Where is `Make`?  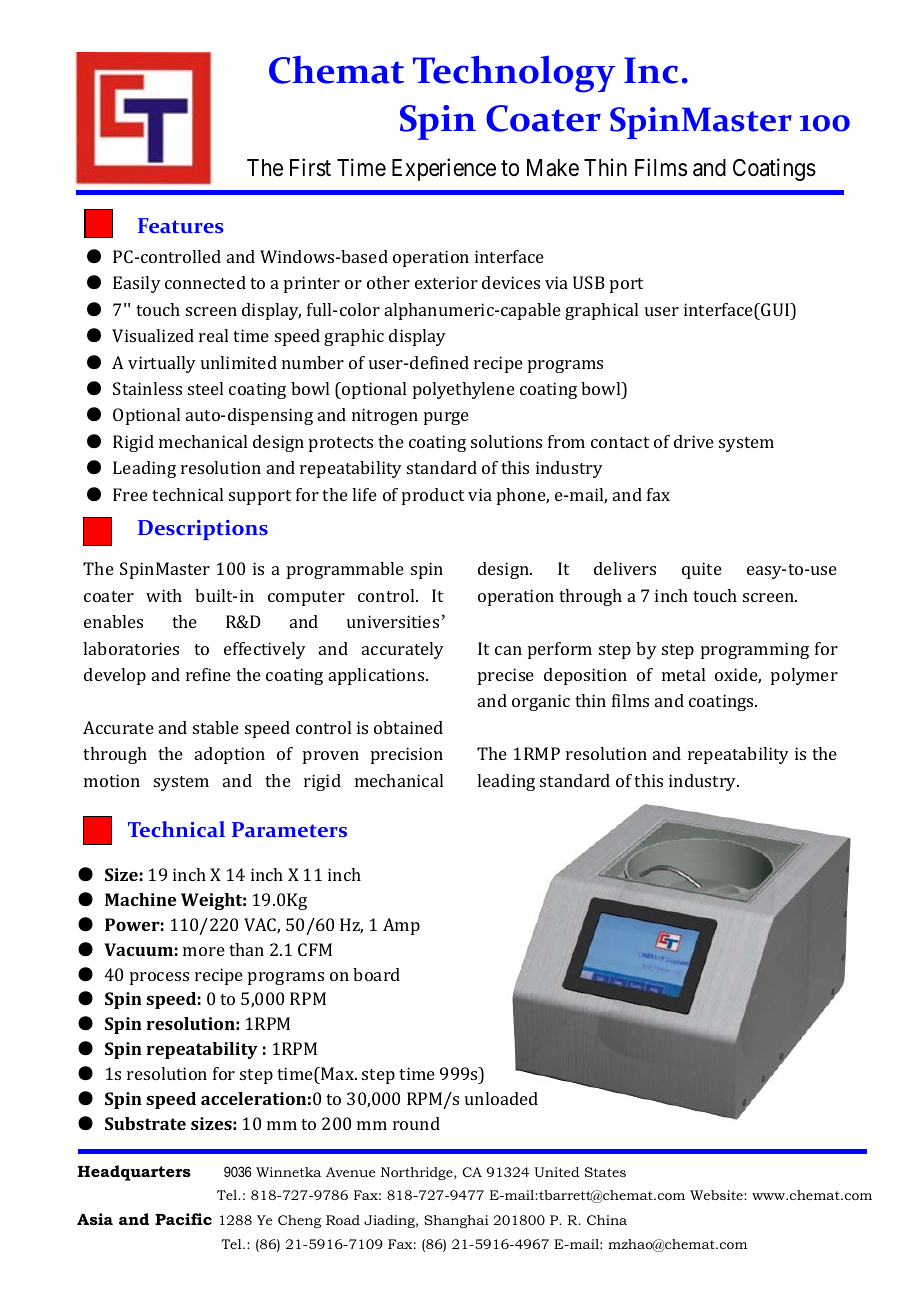
Make is located at coordinates (553, 168).
